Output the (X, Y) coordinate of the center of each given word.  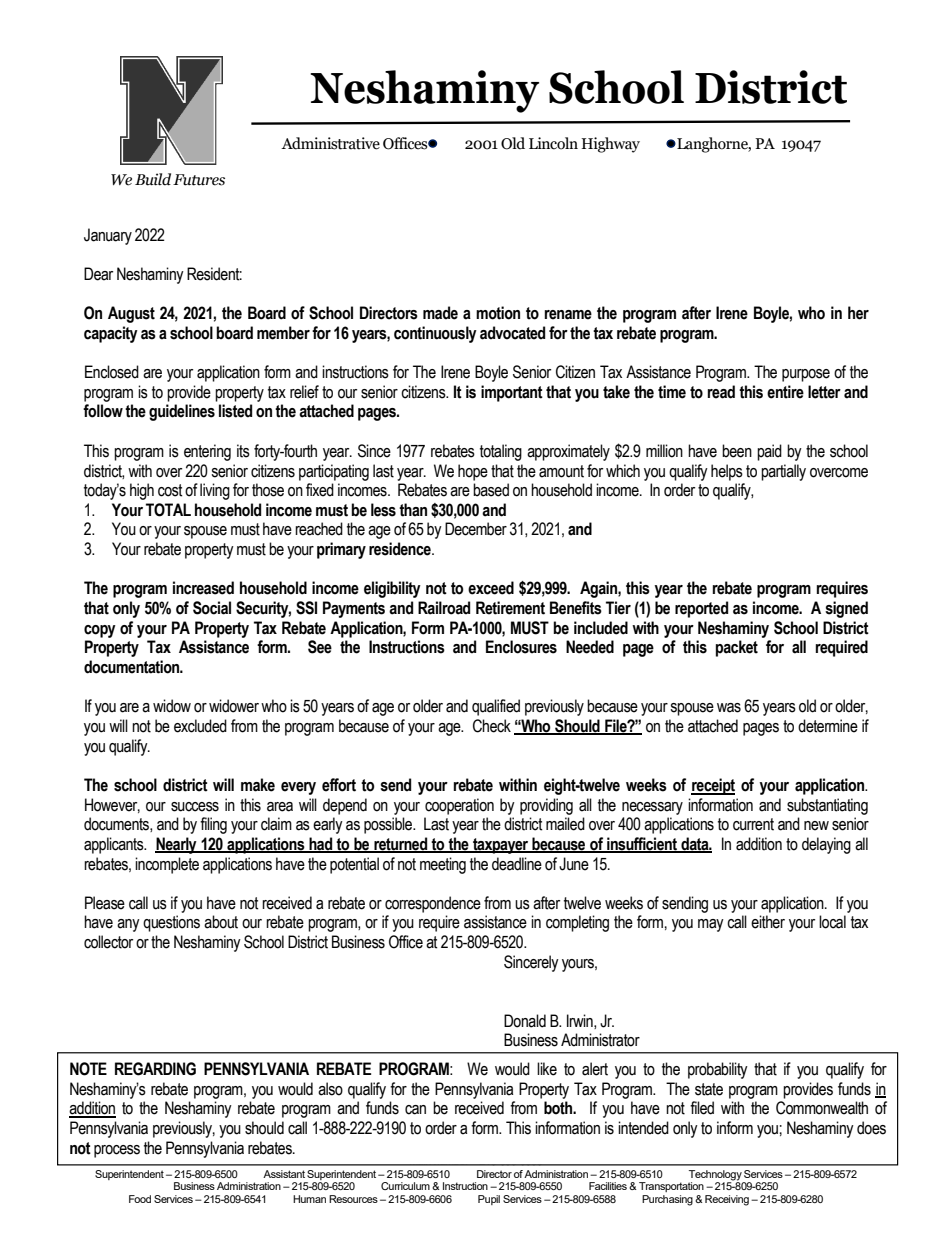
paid (769, 452)
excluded (200, 726)
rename (568, 315)
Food (140, 1199)
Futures (199, 180)
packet (737, 648)
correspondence (433, 904)
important (512, 393)
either (768, 922)
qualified (496, 707)
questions (171, 923)
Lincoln (553, 143)
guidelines (182, 412)
